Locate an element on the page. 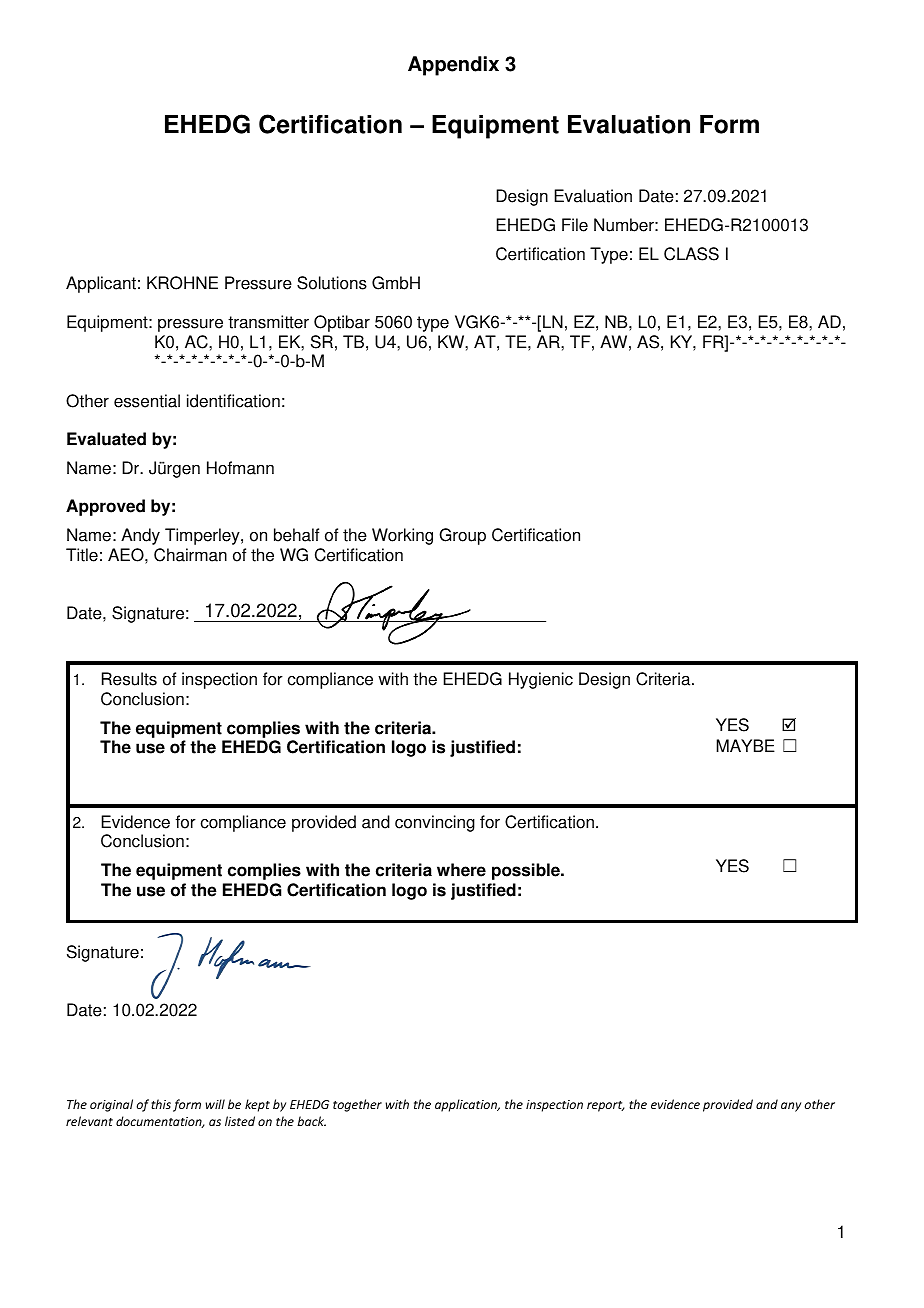 This image has width=924, height=1308. Results is located at coordinates (129, 679).
